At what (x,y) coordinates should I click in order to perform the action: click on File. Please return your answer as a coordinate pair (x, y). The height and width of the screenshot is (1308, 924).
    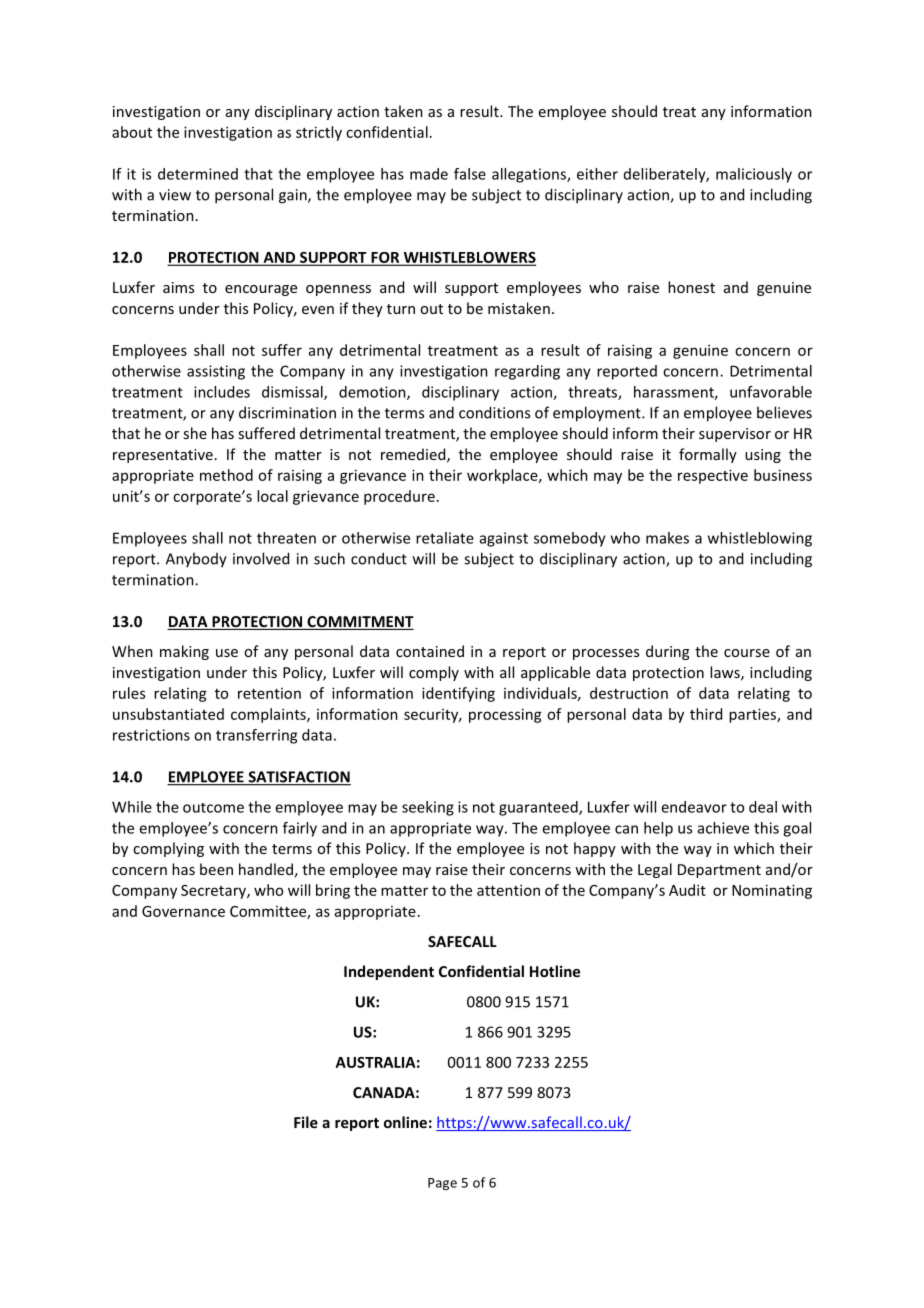
    Looking at the image, I should click on (306, 1122).
